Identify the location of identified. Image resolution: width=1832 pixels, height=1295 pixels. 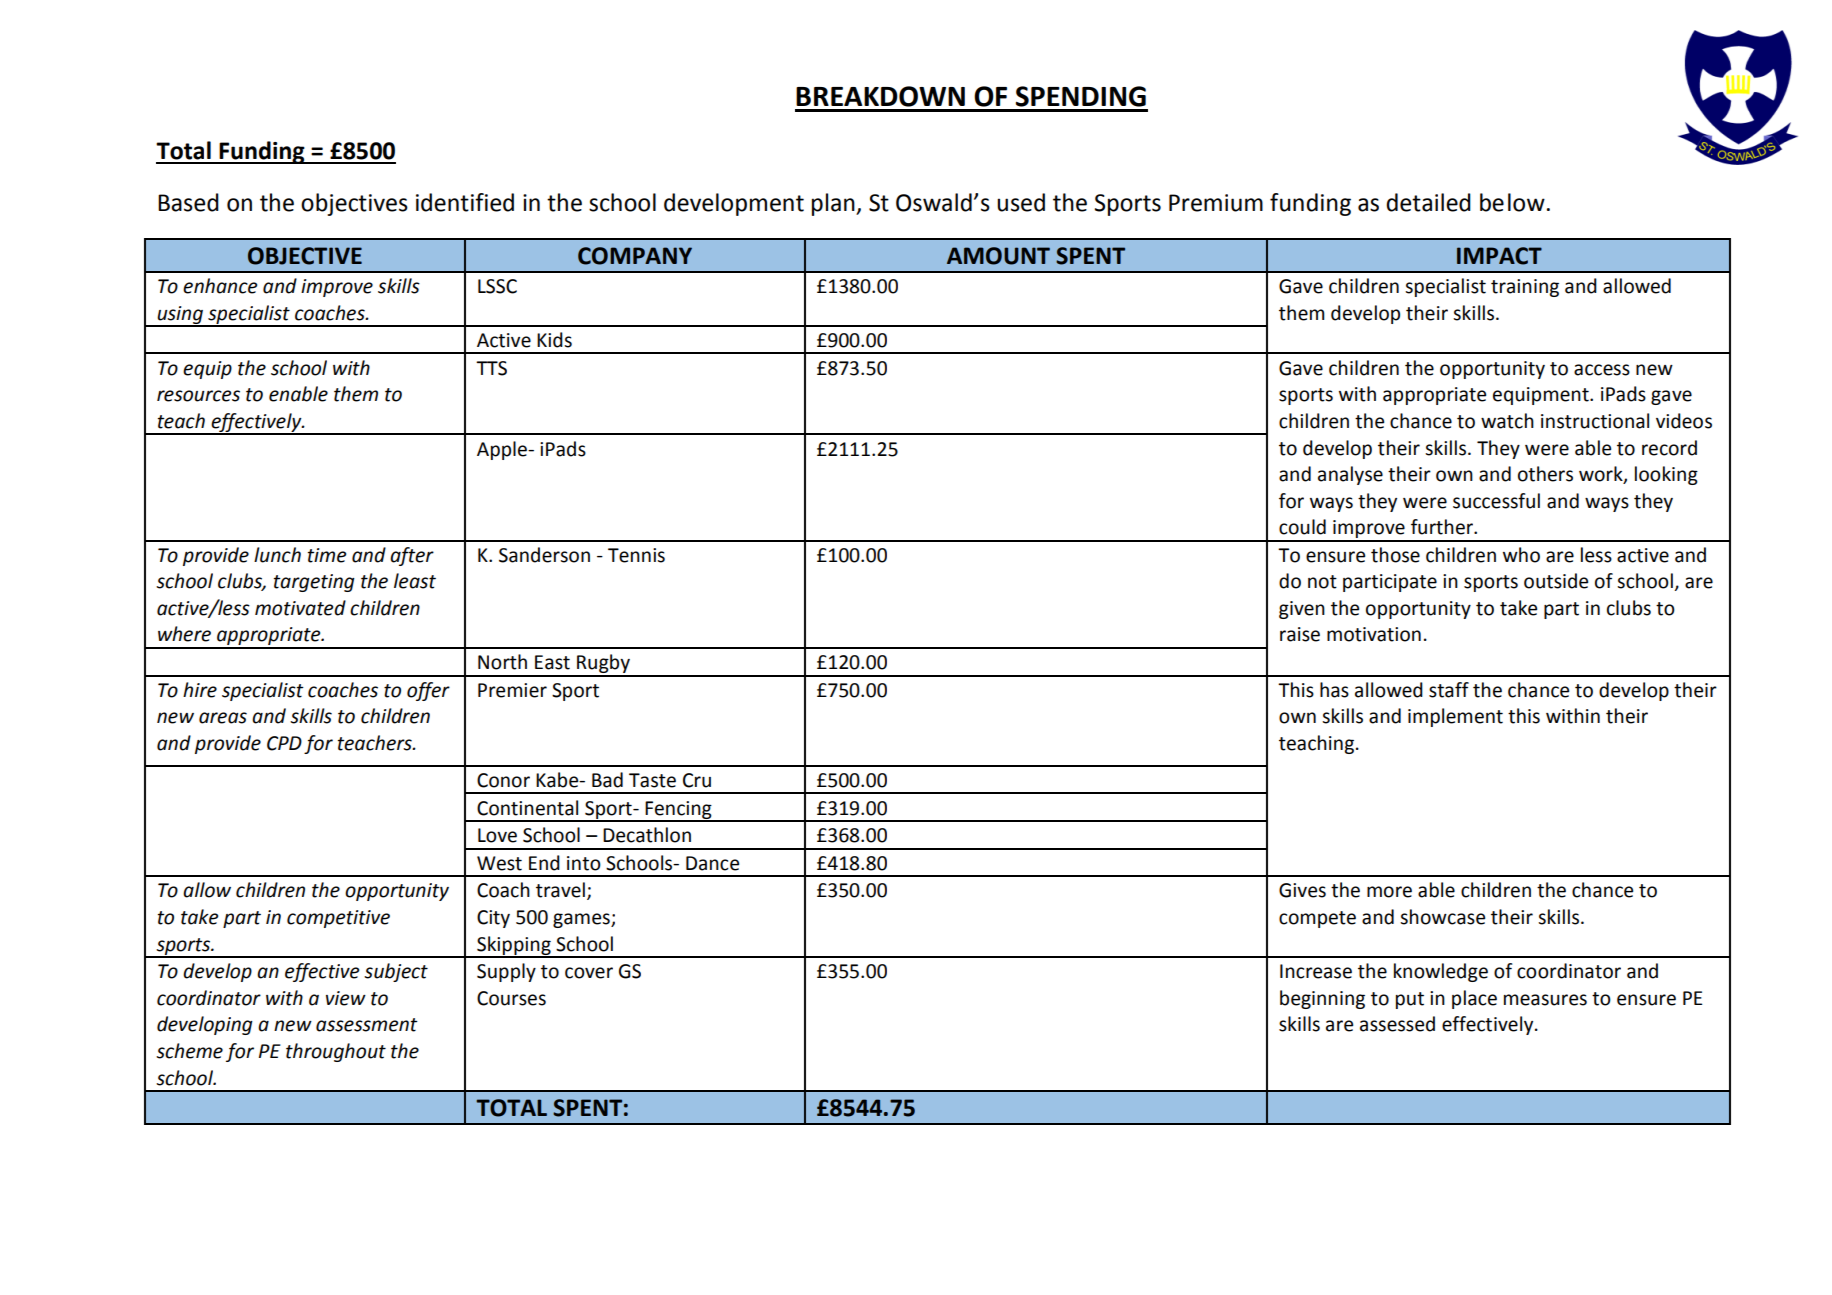
(465, 202).
